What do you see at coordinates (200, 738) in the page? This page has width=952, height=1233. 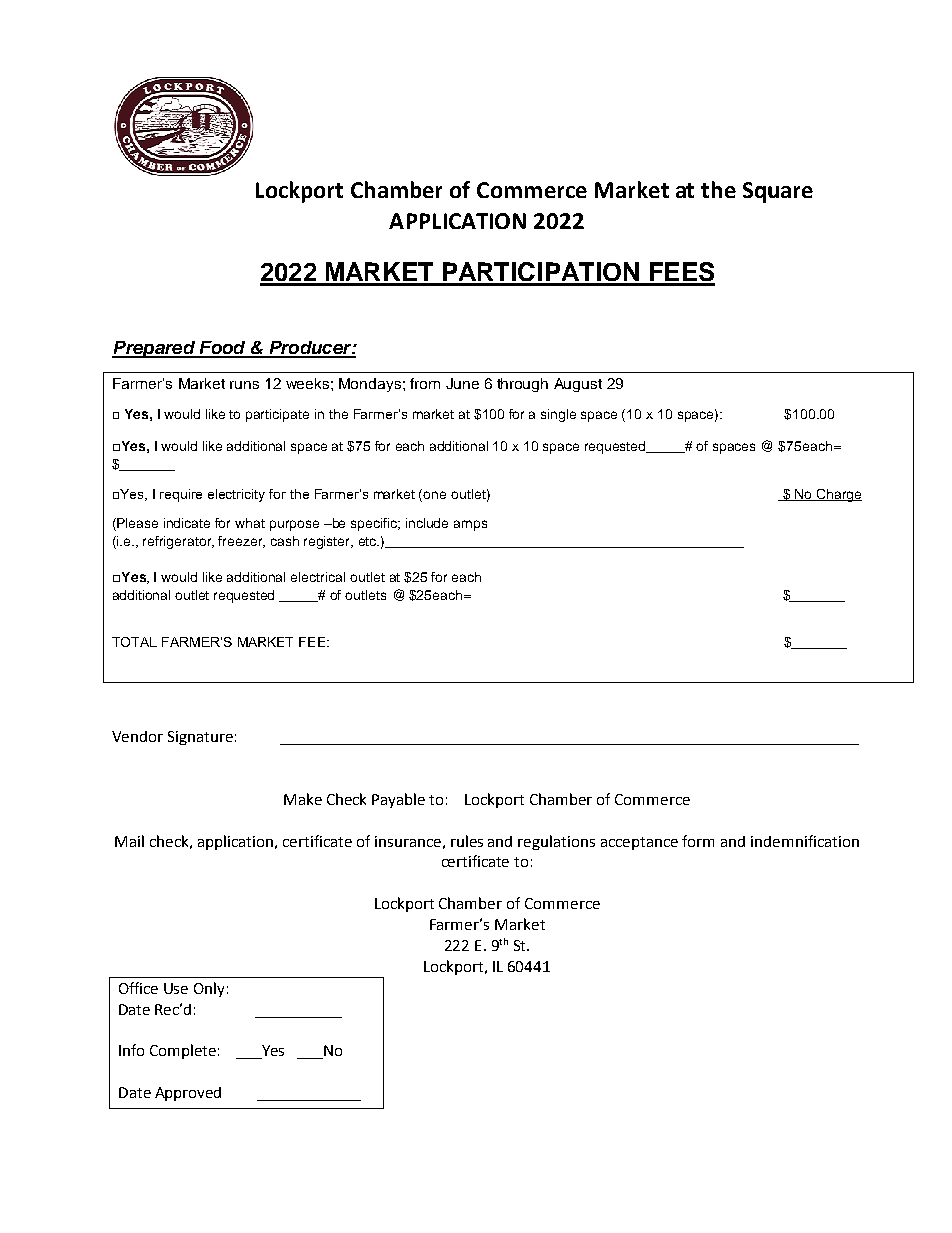 I see `Signature` at bounding box center [200, 738].
